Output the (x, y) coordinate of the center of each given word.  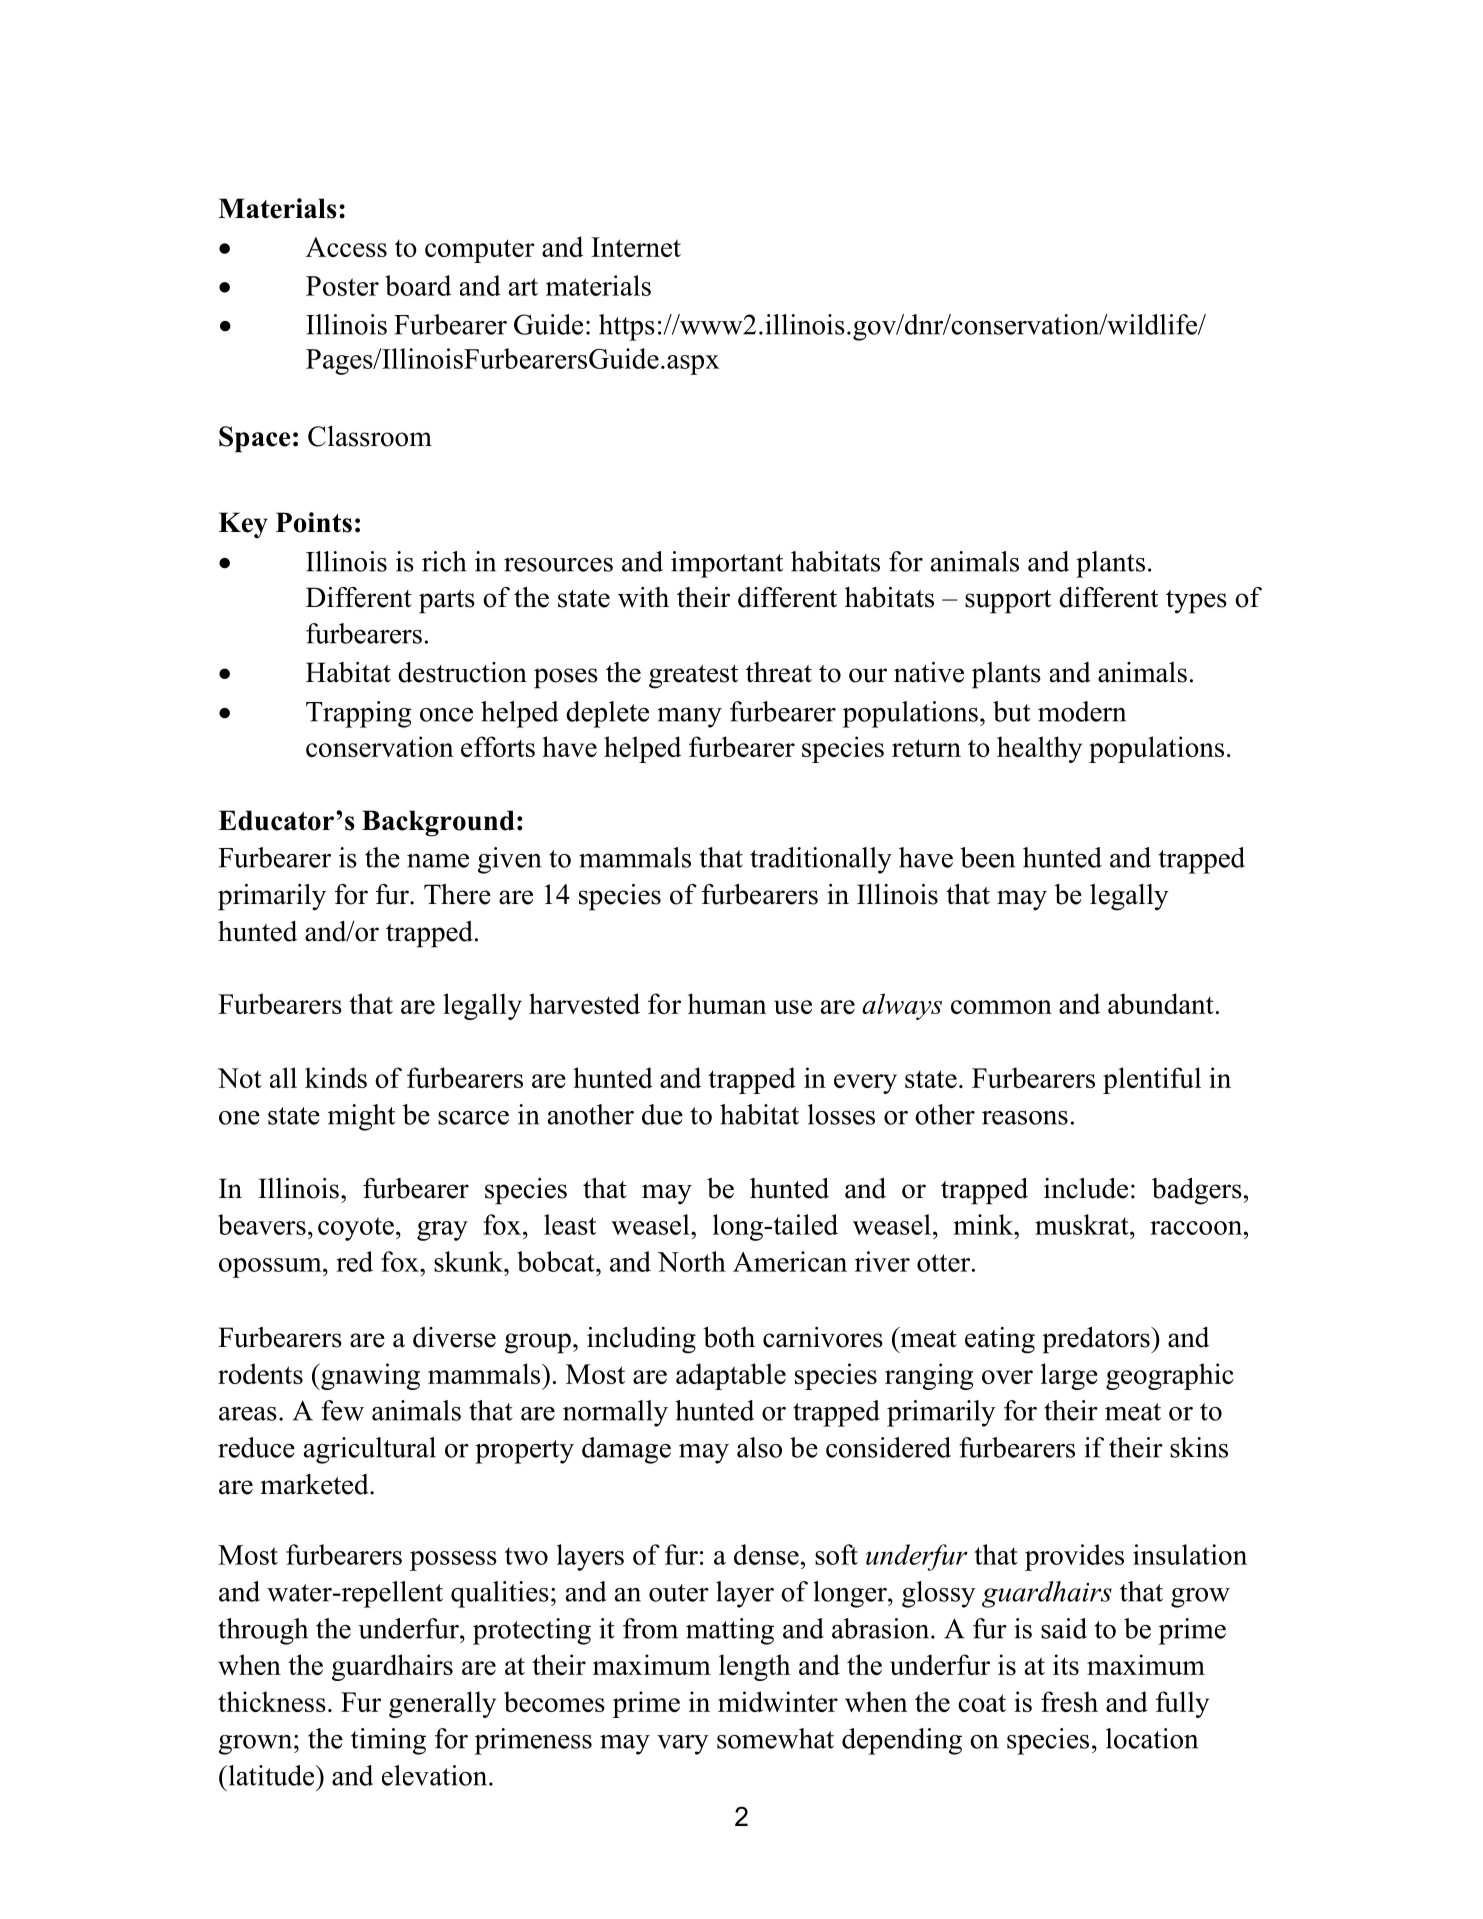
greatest (693, 677)
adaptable (731, 1376)
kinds (336, 1077)
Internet (636, 247)
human (727, 1003)
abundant (1161, 1003)
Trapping (359, 714)
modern (1082, 711)
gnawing (369, 1376)
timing (388, 1741)
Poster (342, 286)
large (1069, 1376)
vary (683, 1745)
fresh (1069, 1701)
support (1008, 602)
